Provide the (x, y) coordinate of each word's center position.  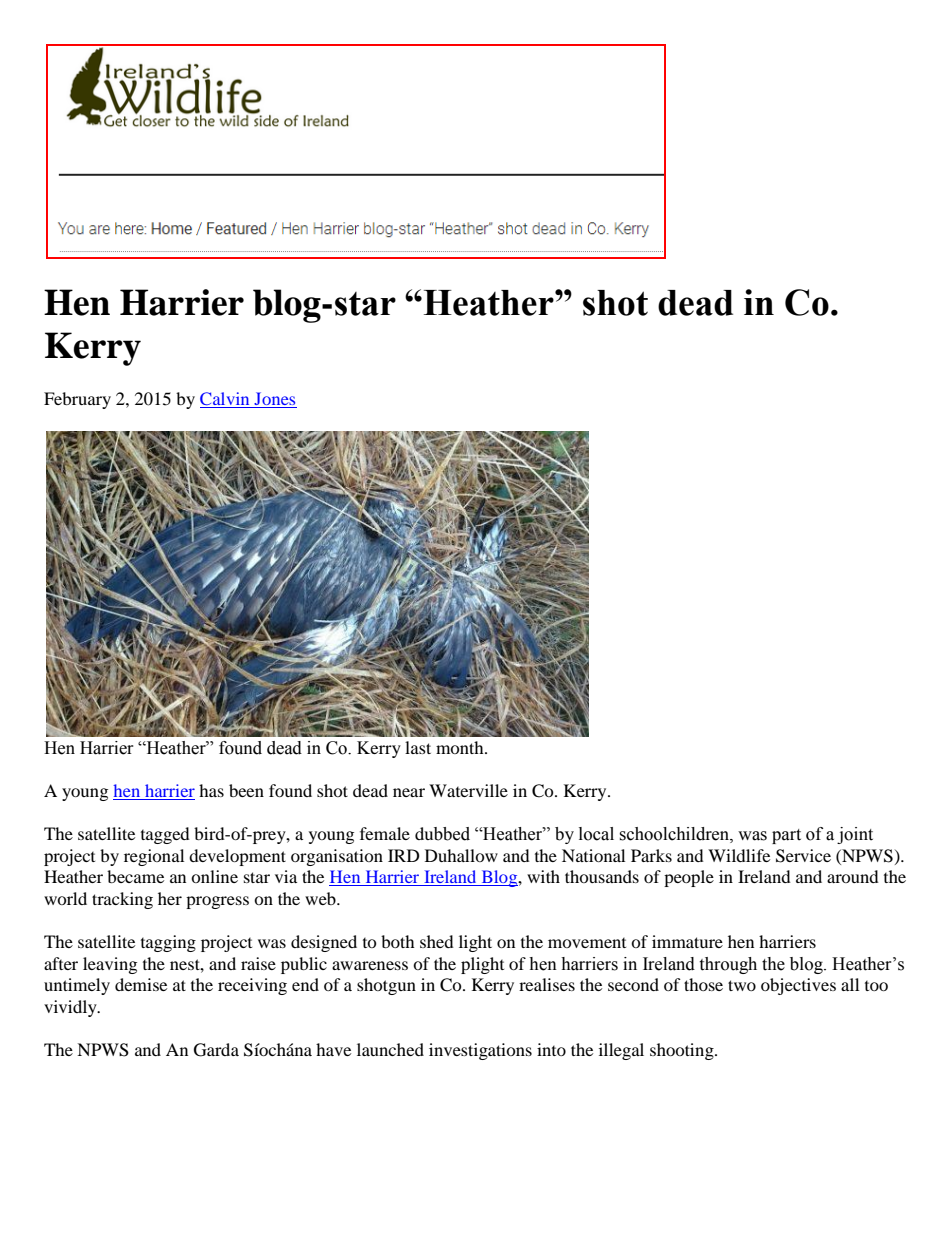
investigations (480, 1051)
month (461, 747)
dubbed (442, 834)
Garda (216, 1050)
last (418, 747)
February (77, 400)
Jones (274, 400)
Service (803, 856)
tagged (165, 835)
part (786, 836)
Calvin (226, 400)
